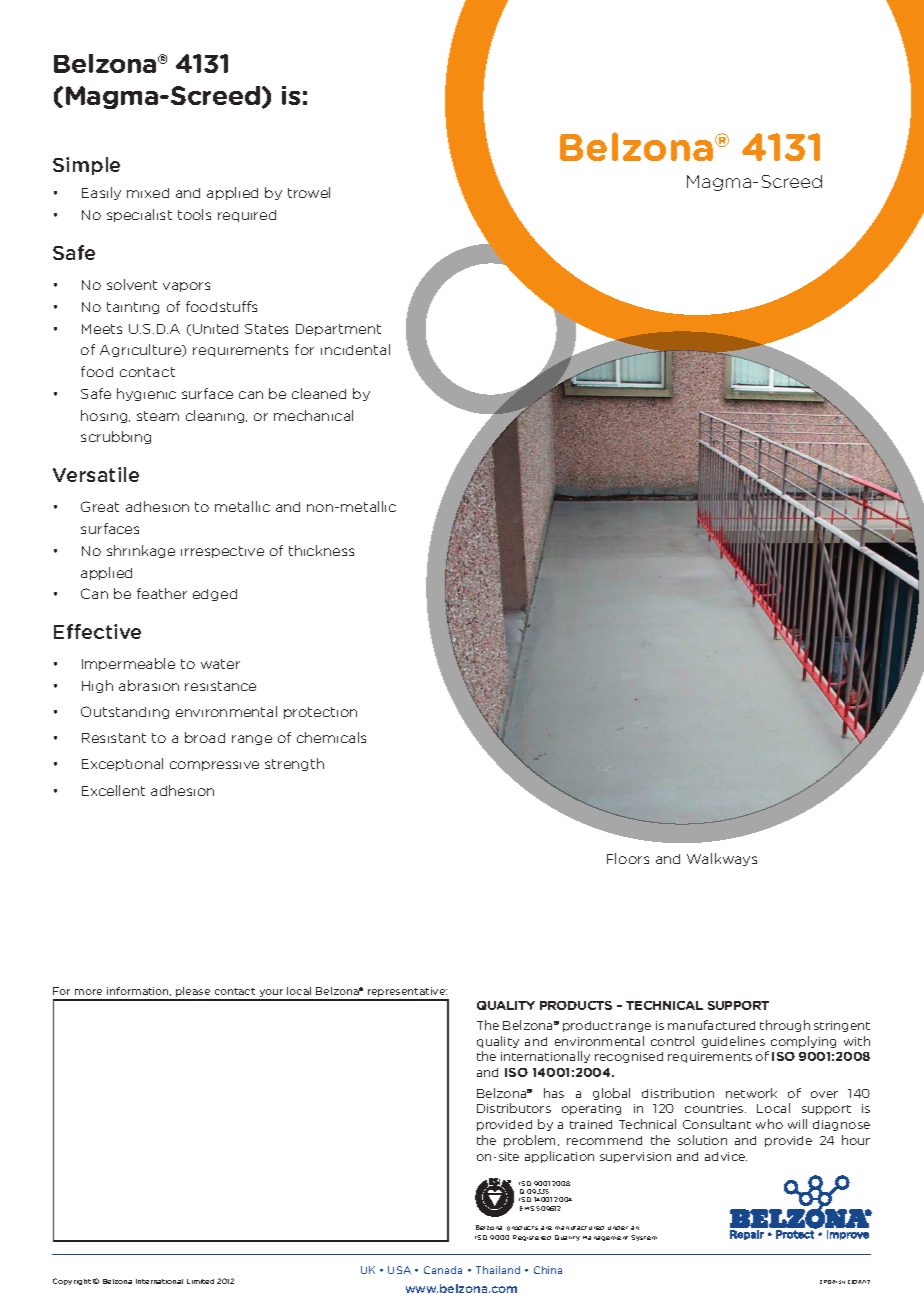 This page has width=924, height=1308. Describe the element at coordinates (628, 858) in the page. I see `Floors` at that location.
